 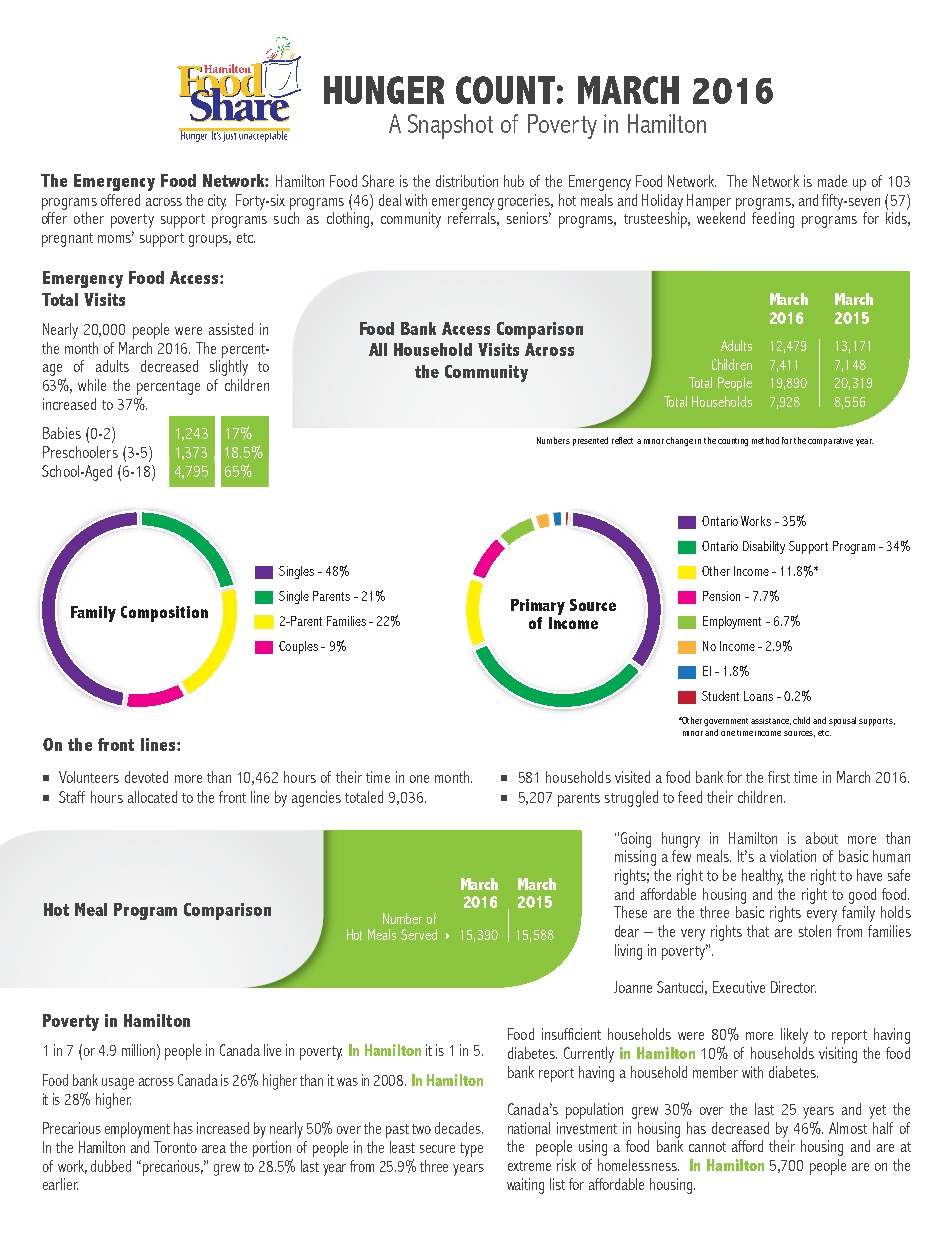 What do you see at coordinates (822, 838) in the image?
I see `about` at bounding box center [822, 838].
